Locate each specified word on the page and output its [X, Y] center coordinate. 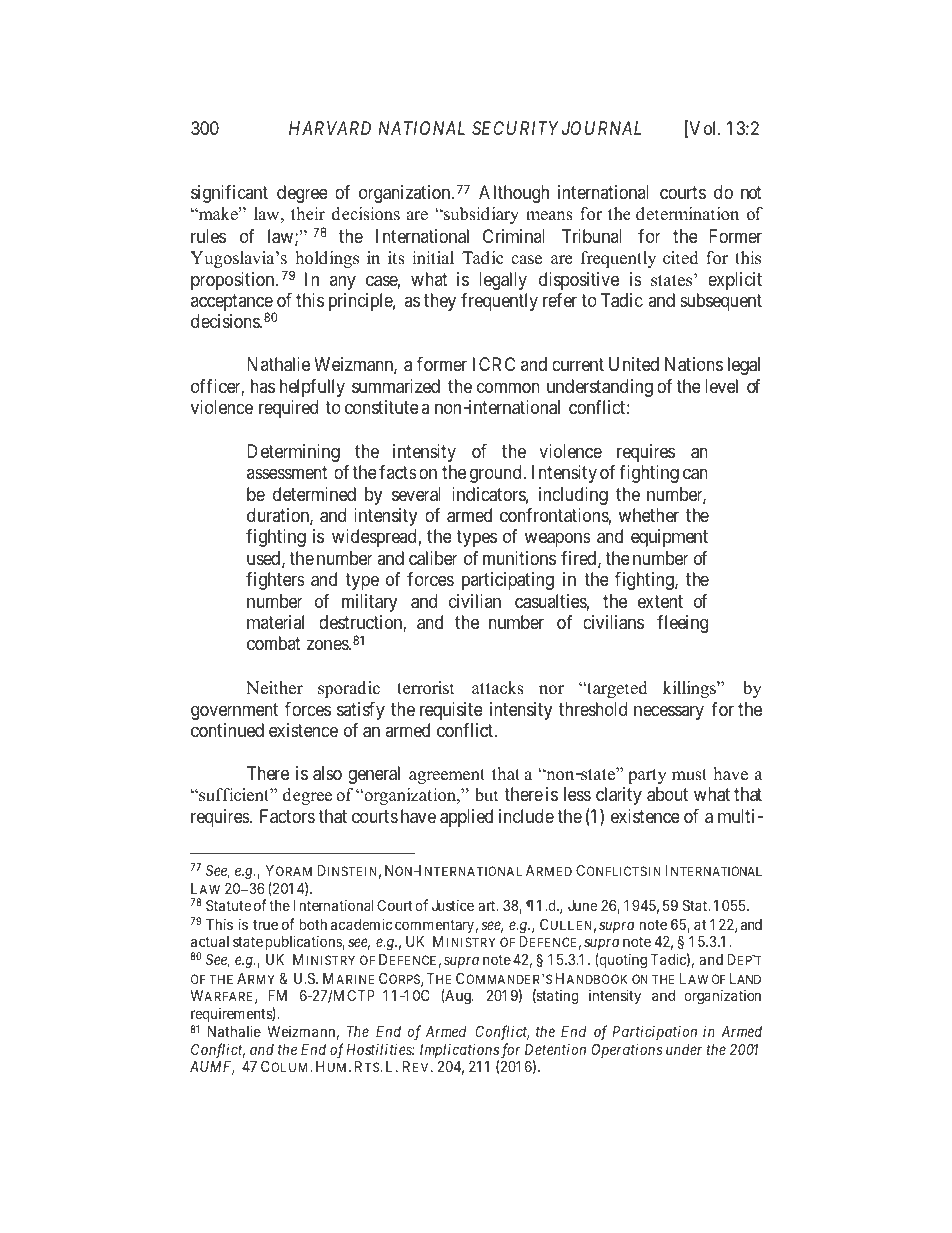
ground [495, 474]
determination [687, 214]
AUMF [212, 1068]
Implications [459, 1052]
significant [229, 194]
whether [649, 515]
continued [227, 730]
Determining [293, 453]
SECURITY [515, 128]
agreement [447, 776]
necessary [669, 712]
